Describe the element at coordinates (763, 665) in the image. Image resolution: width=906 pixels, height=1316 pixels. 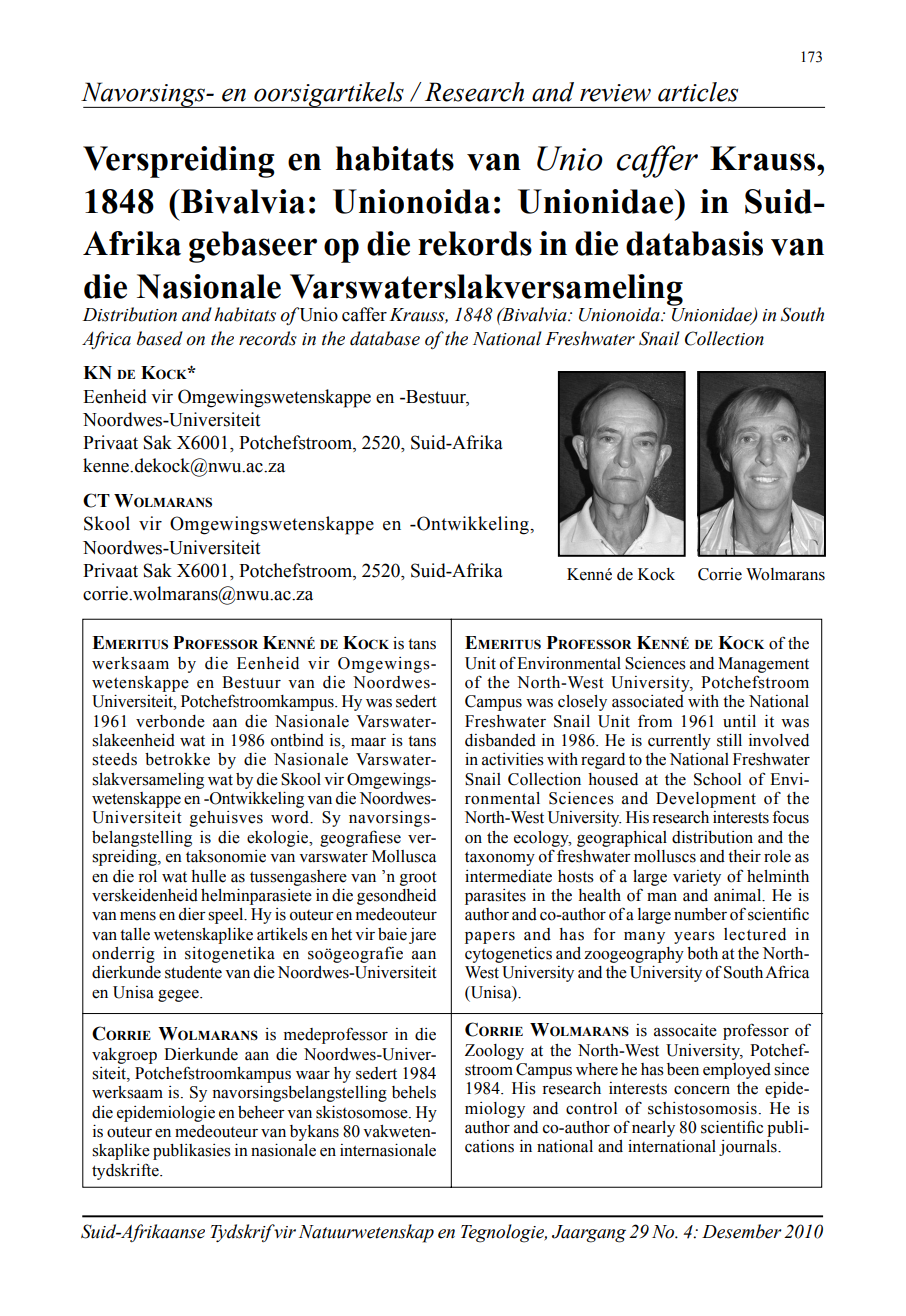
I see `Management` at that location.
